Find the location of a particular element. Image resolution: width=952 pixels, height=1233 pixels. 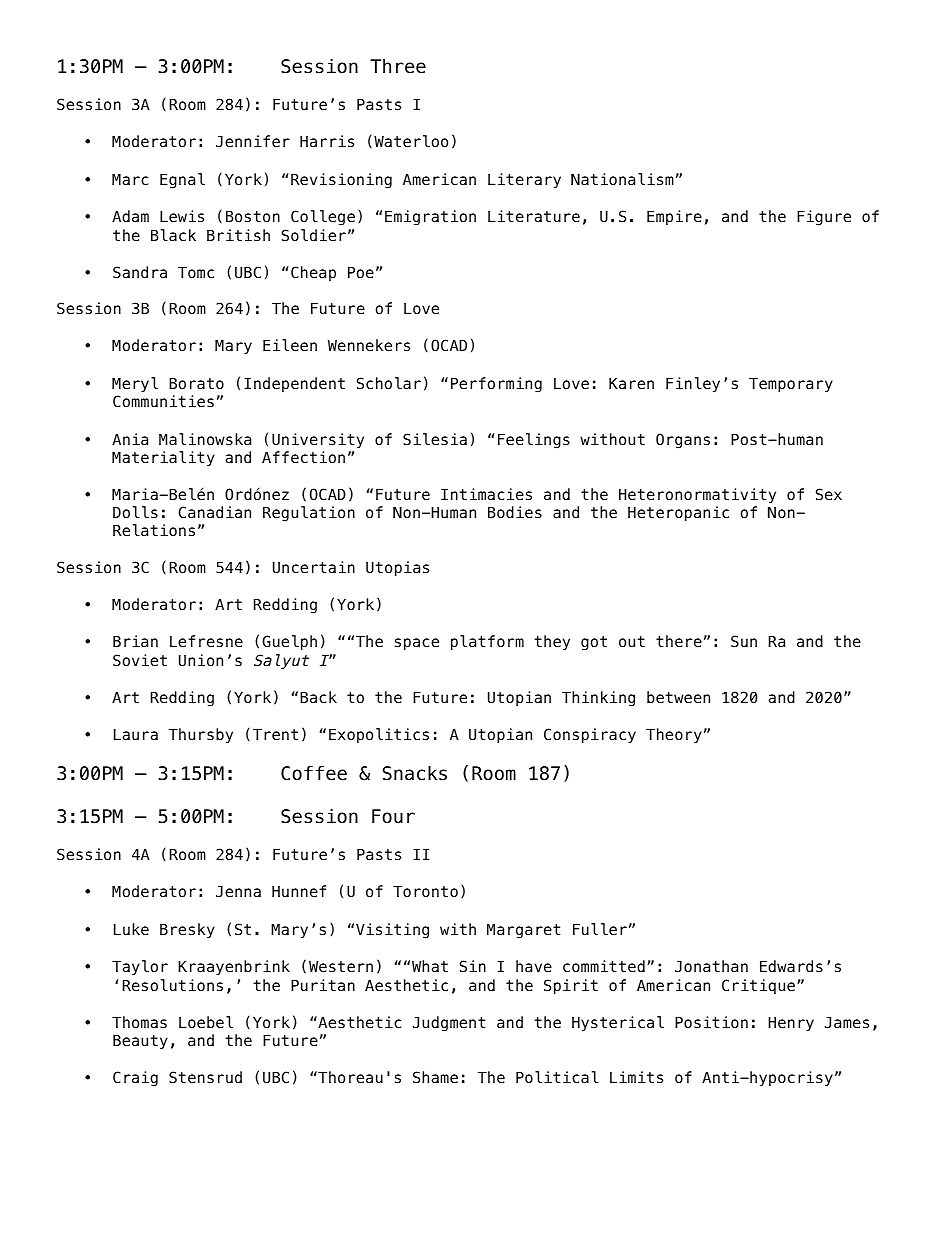

Henry is located at coordinates (791, 1024).
